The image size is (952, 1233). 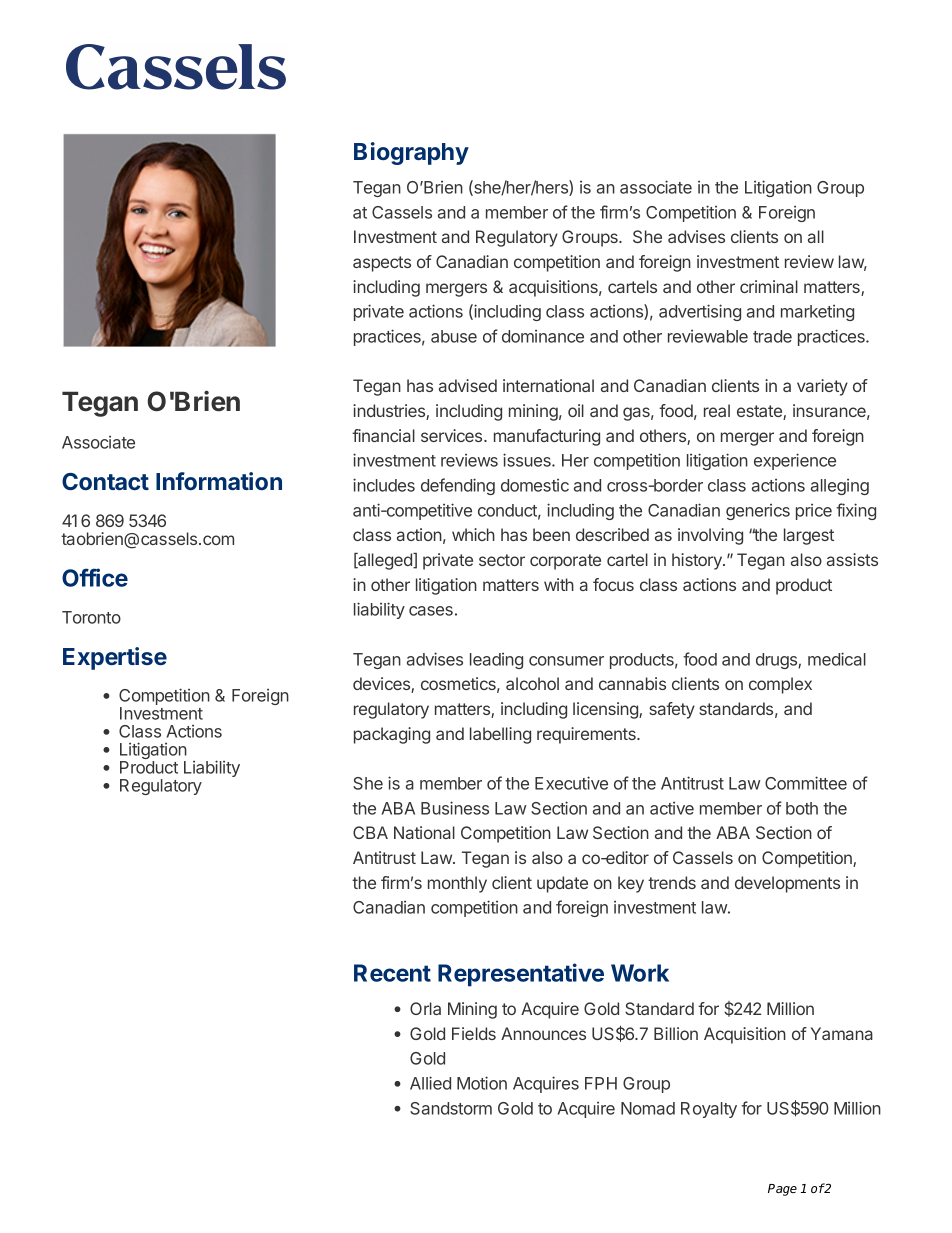 I want to click on complex, so click(x=780, y=685).
